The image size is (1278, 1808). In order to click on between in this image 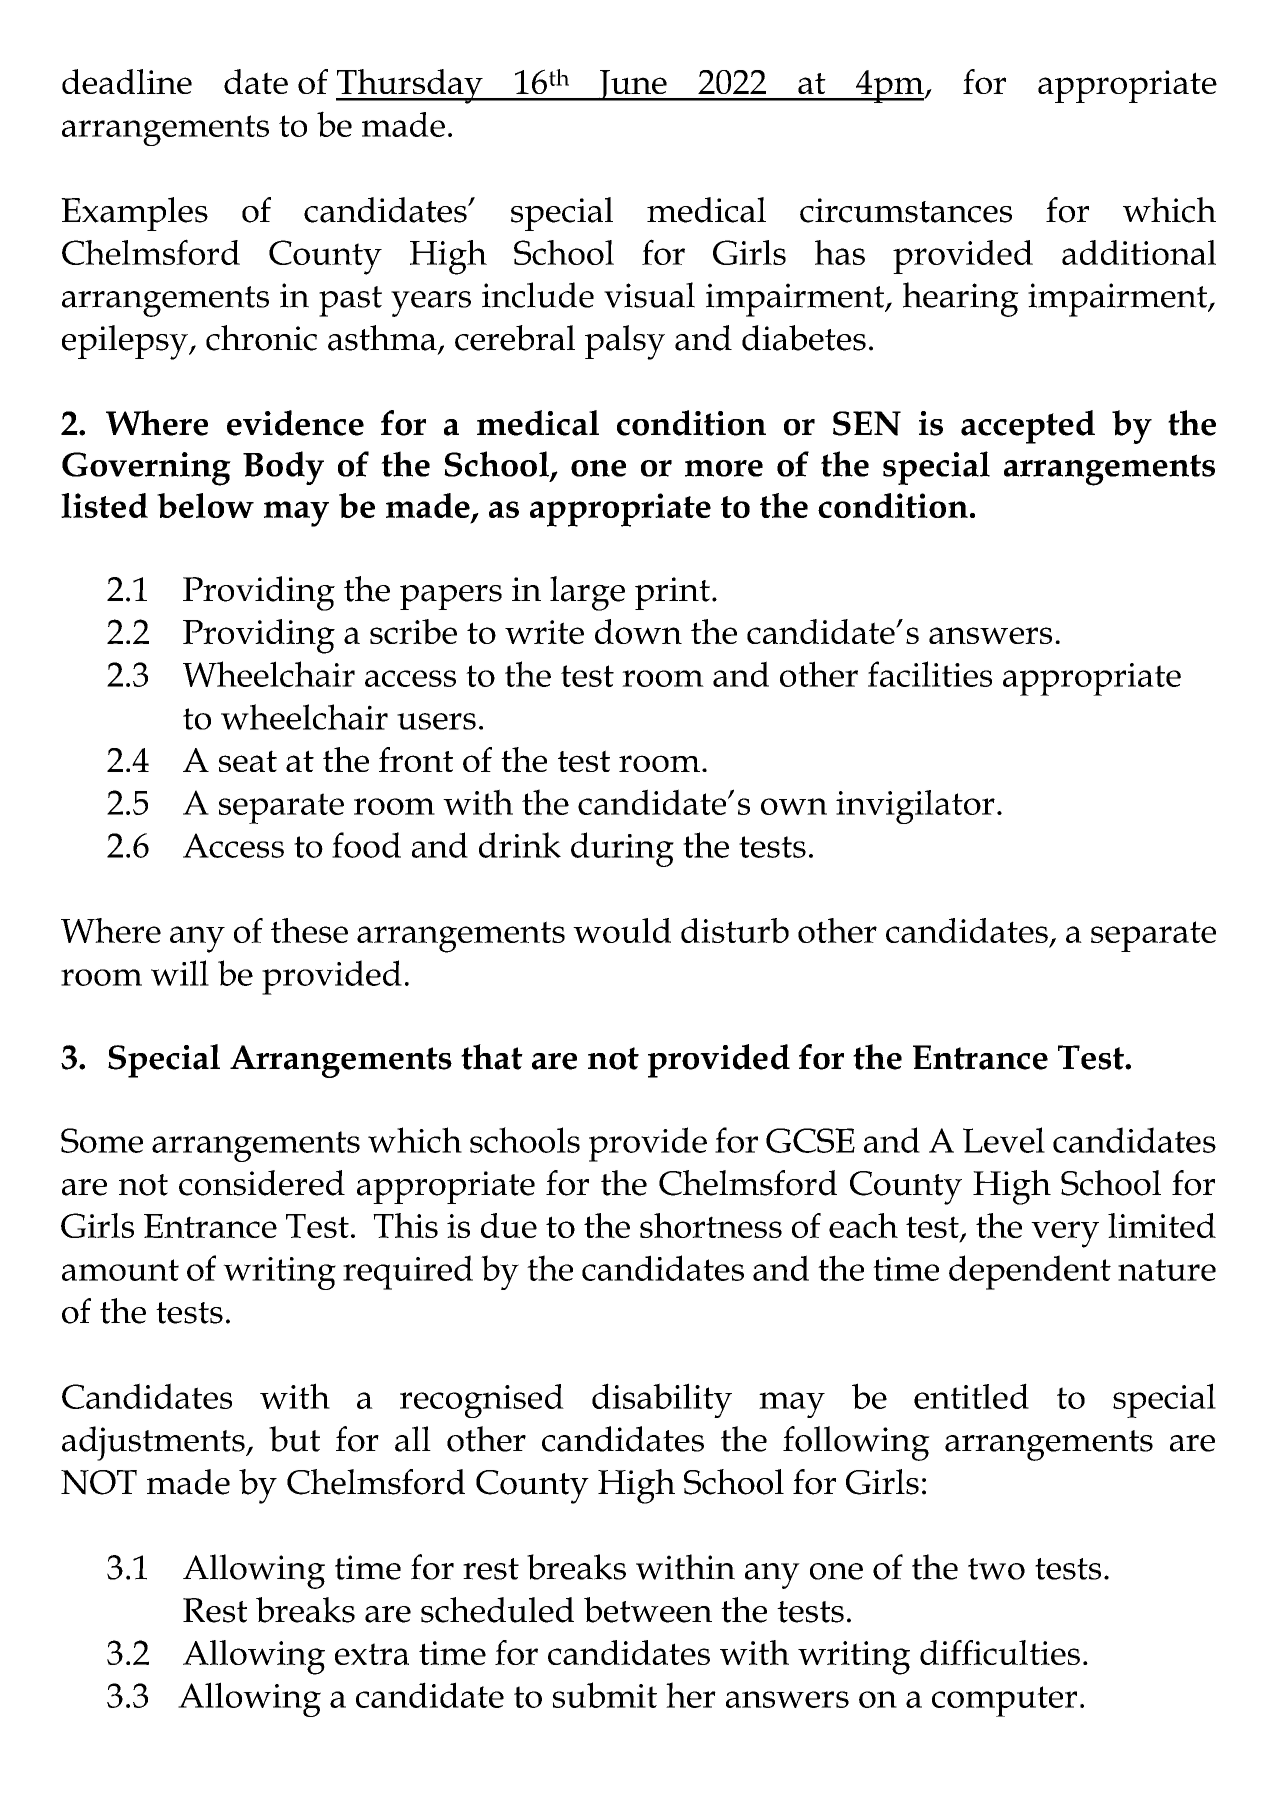, I will do `click(648, 1610)`.
